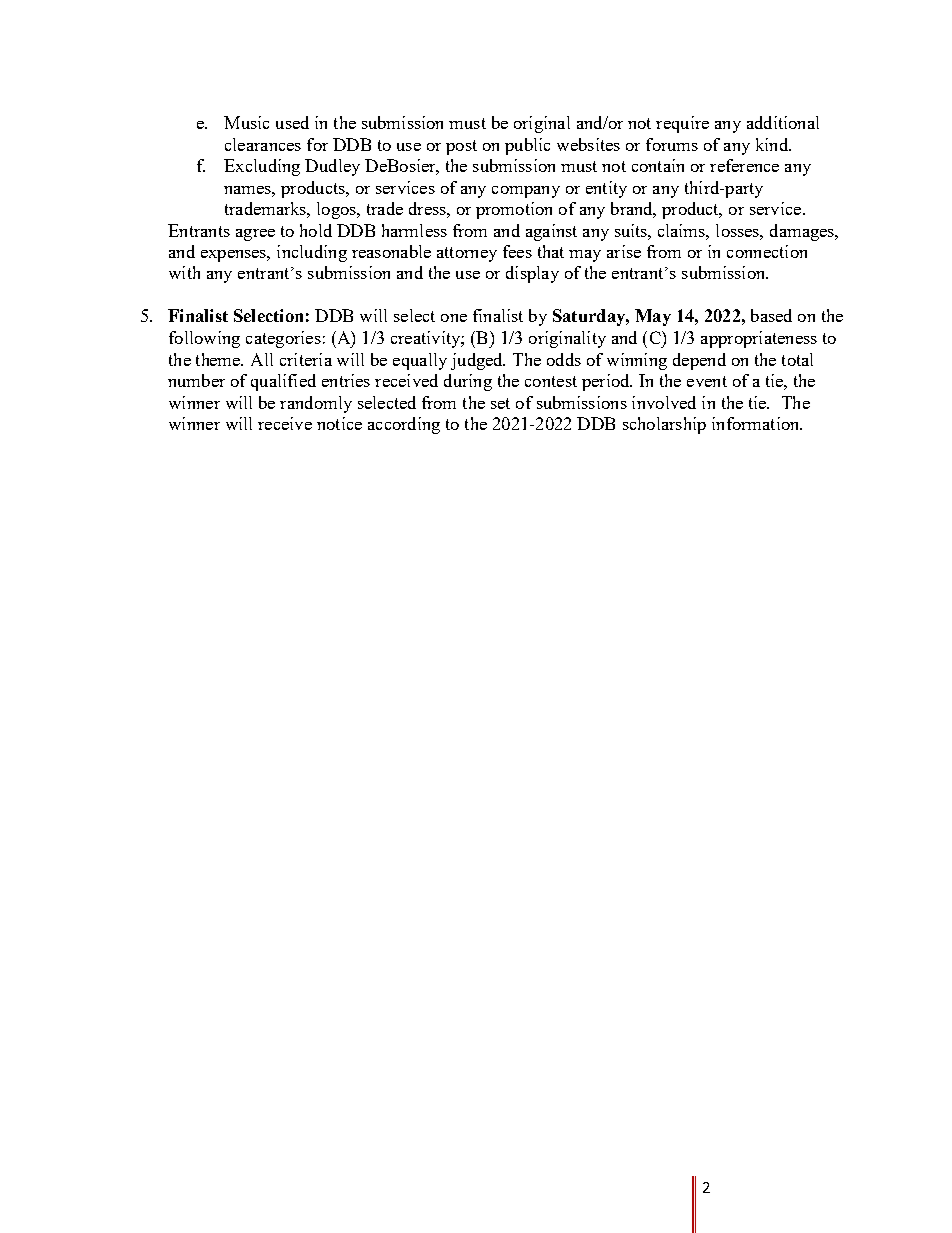  I want to click on categories, so click(283, 339).
